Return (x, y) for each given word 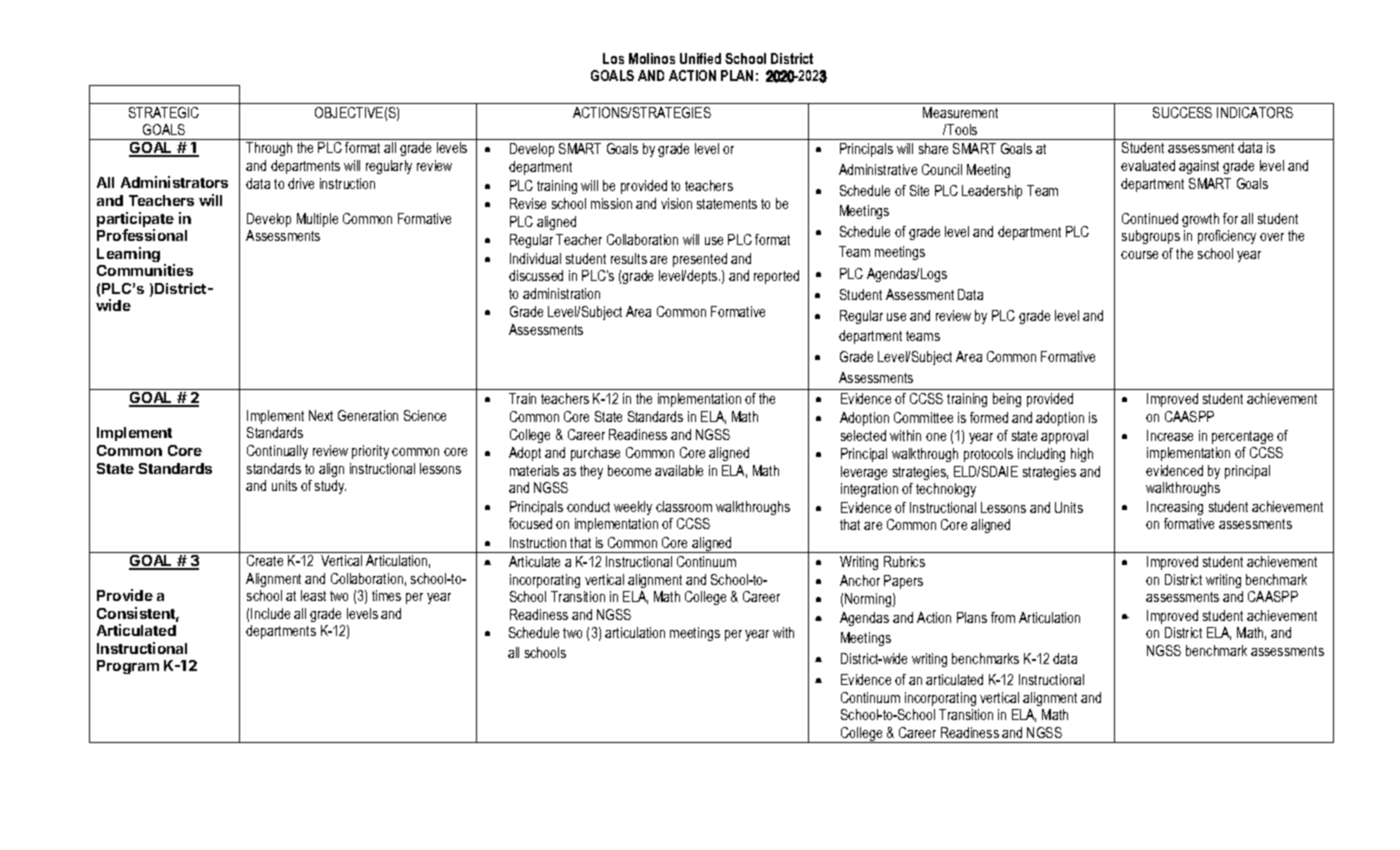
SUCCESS (1182, 112)
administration (561, 293)
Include (270, 613)
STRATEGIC (164, 112)
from (1003, 617)
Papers (903, 582)
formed (989, 417)
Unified (700, 58)
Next (321, 415)
